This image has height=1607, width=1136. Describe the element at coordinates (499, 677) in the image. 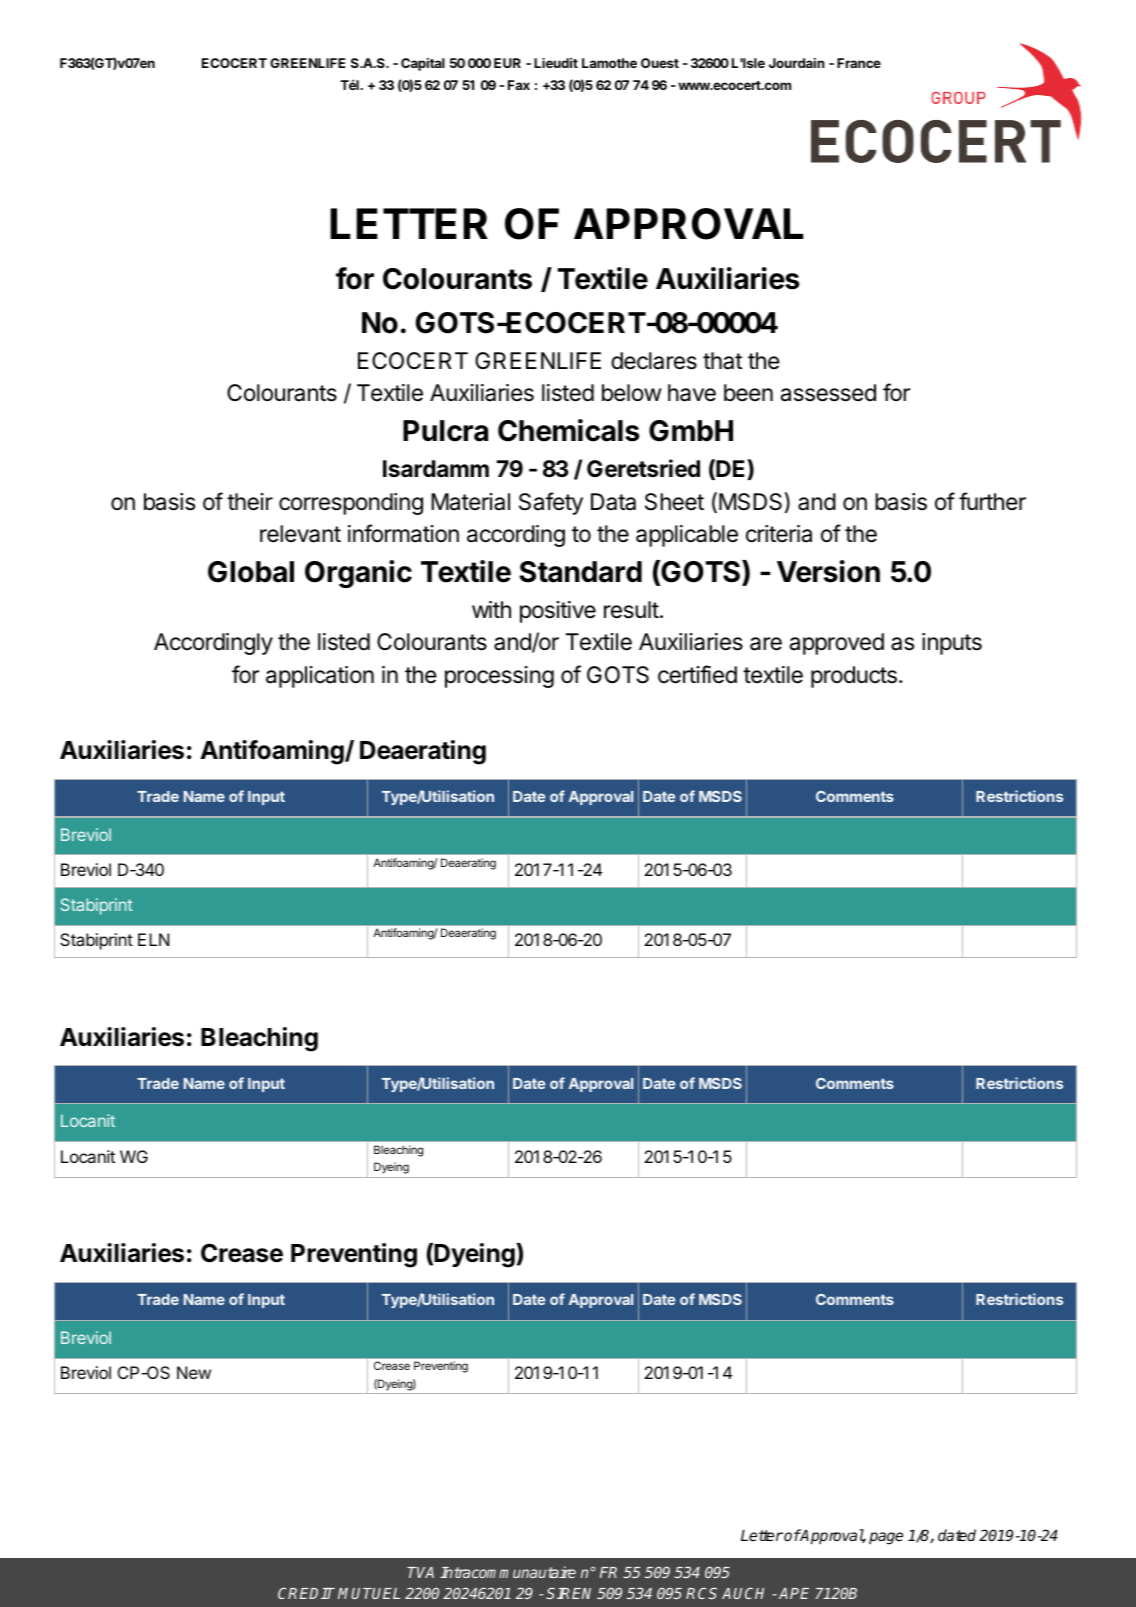

I see `processing` at that location.
